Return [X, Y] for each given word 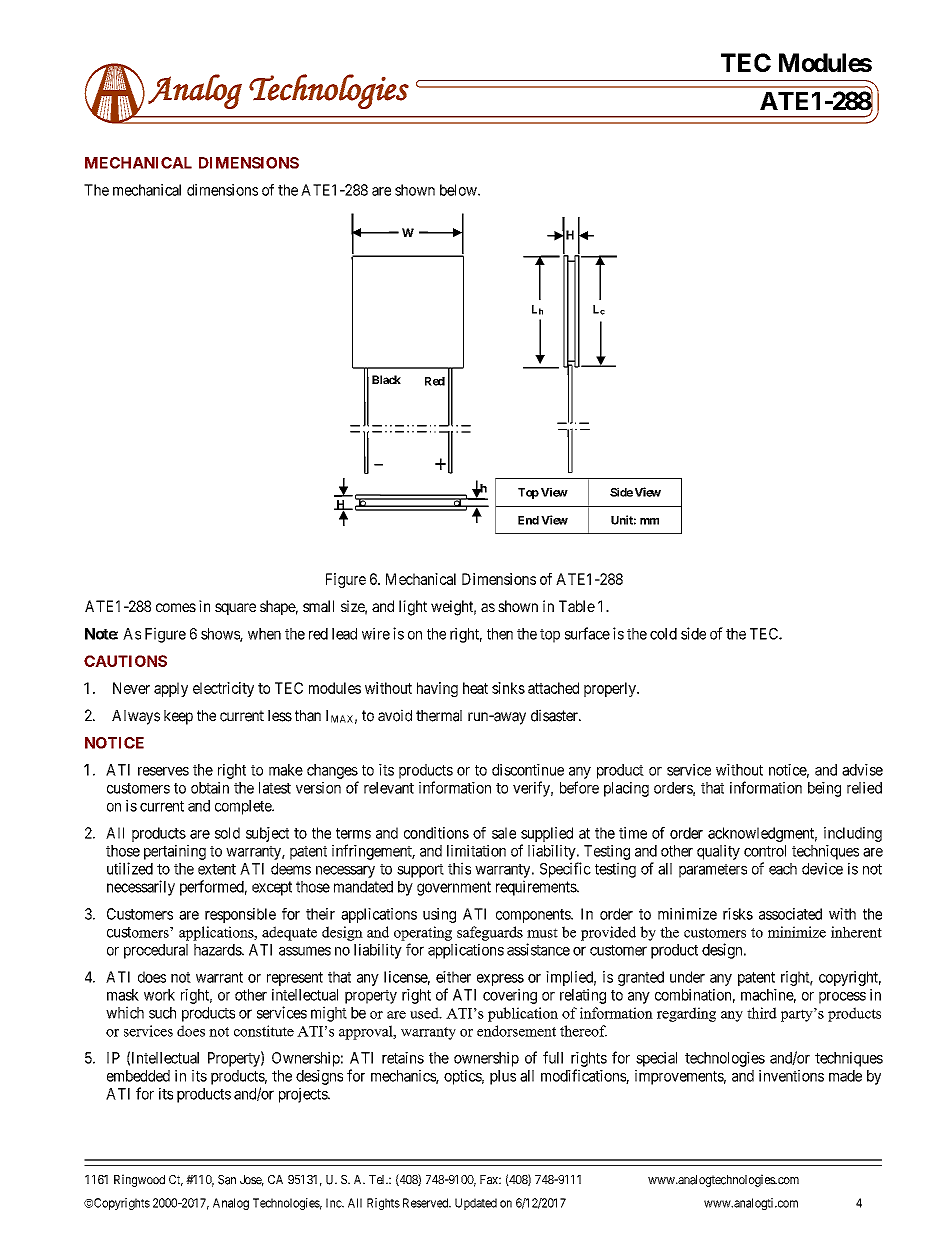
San [227, 1180]
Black [386, 379]
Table [577, 606]
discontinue [528, 770]
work [159, 995]
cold [663, 634]
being [824, 789]
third [762, 1013]
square [235, 609]
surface [587, 633]
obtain [210, 788]
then [500, 634]
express [500, 980]
